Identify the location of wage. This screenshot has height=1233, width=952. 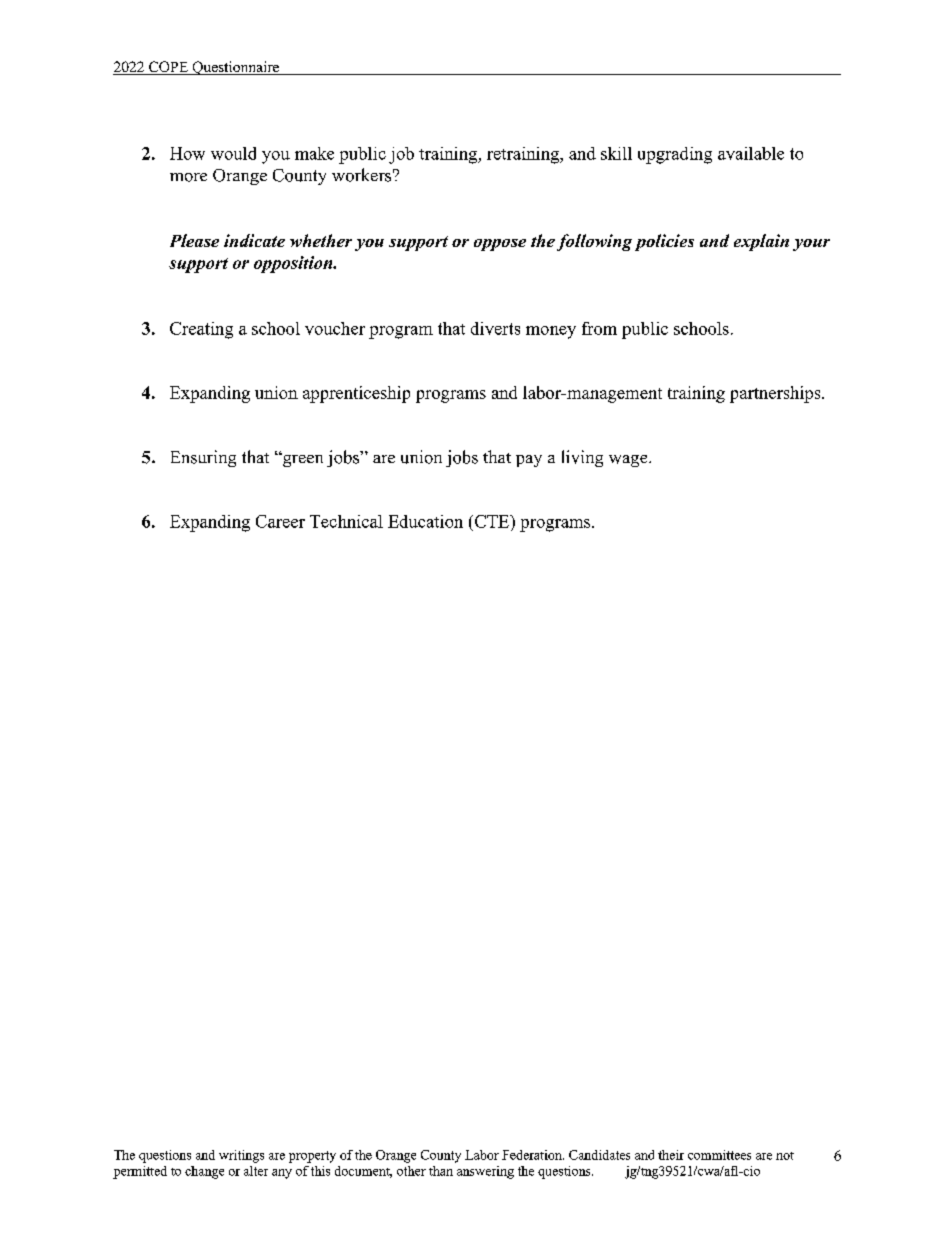
(629, 461).
